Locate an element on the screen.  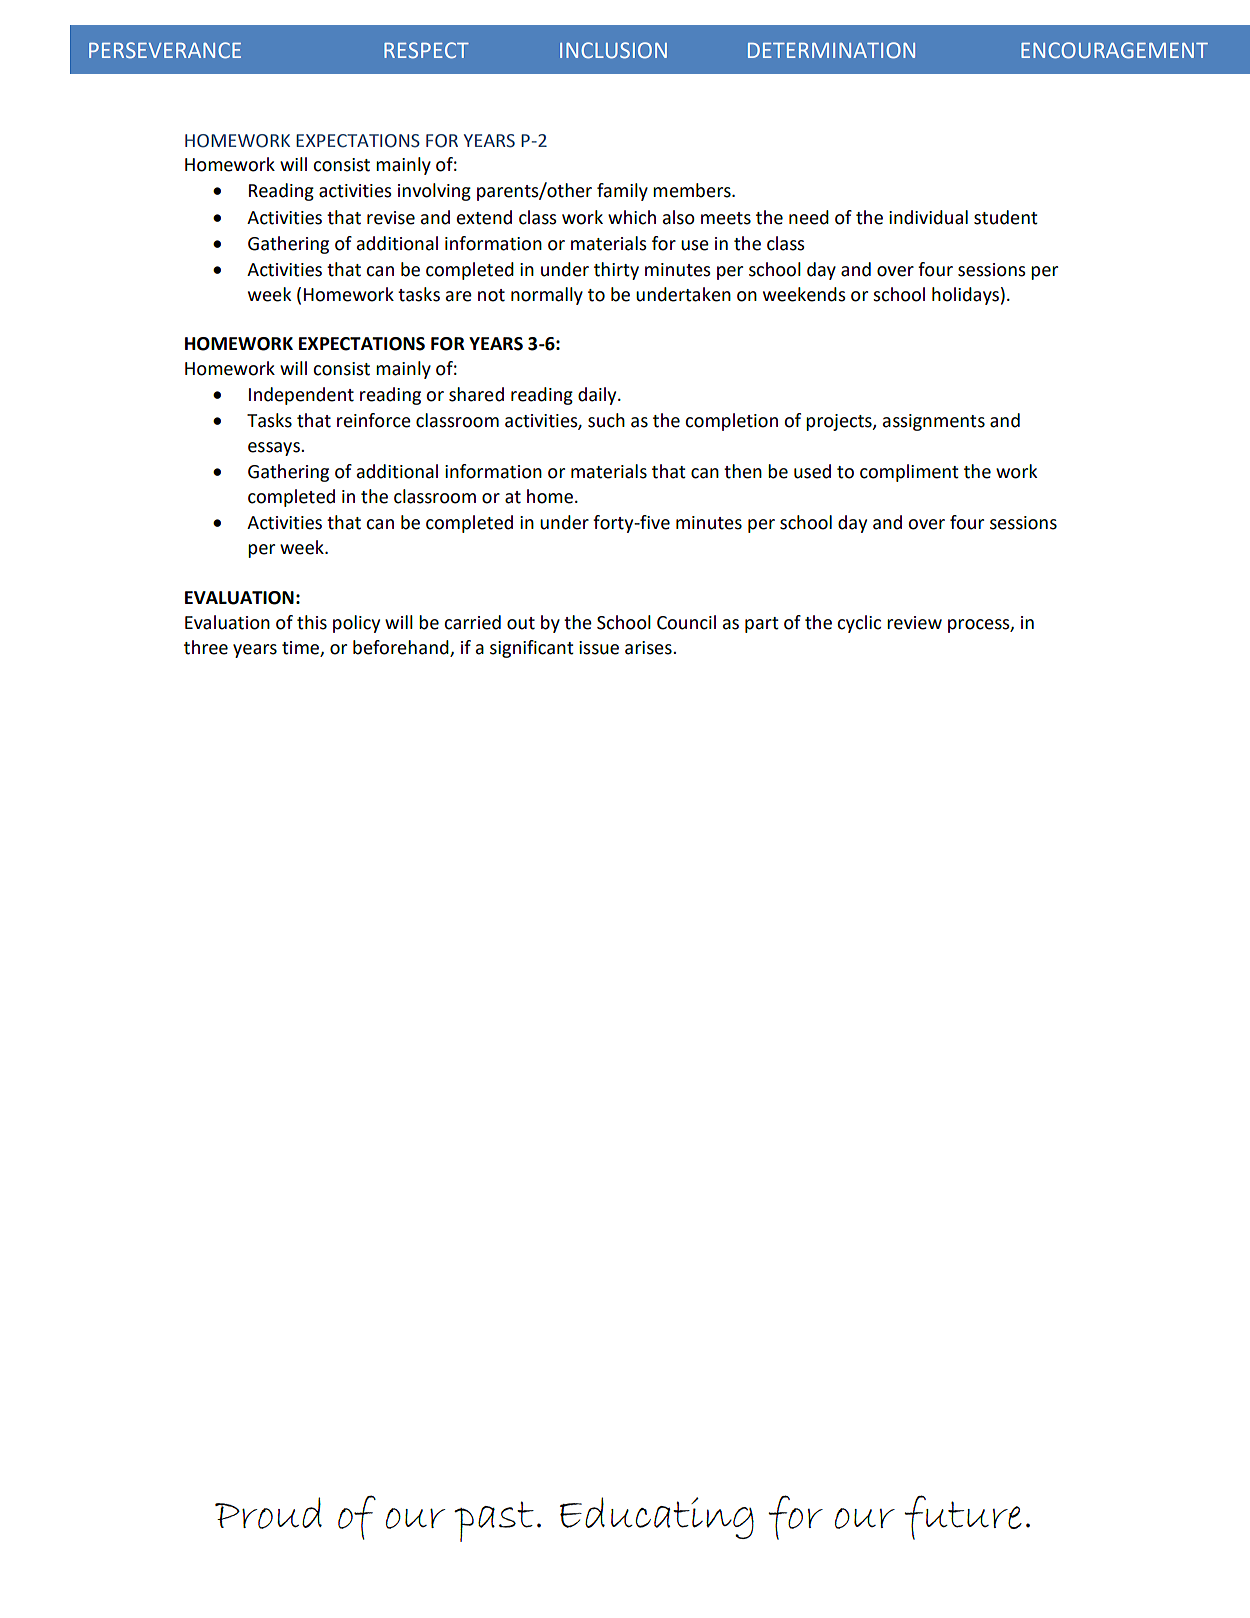
PERSEVERANCE is located at coordinates (165, 50).
